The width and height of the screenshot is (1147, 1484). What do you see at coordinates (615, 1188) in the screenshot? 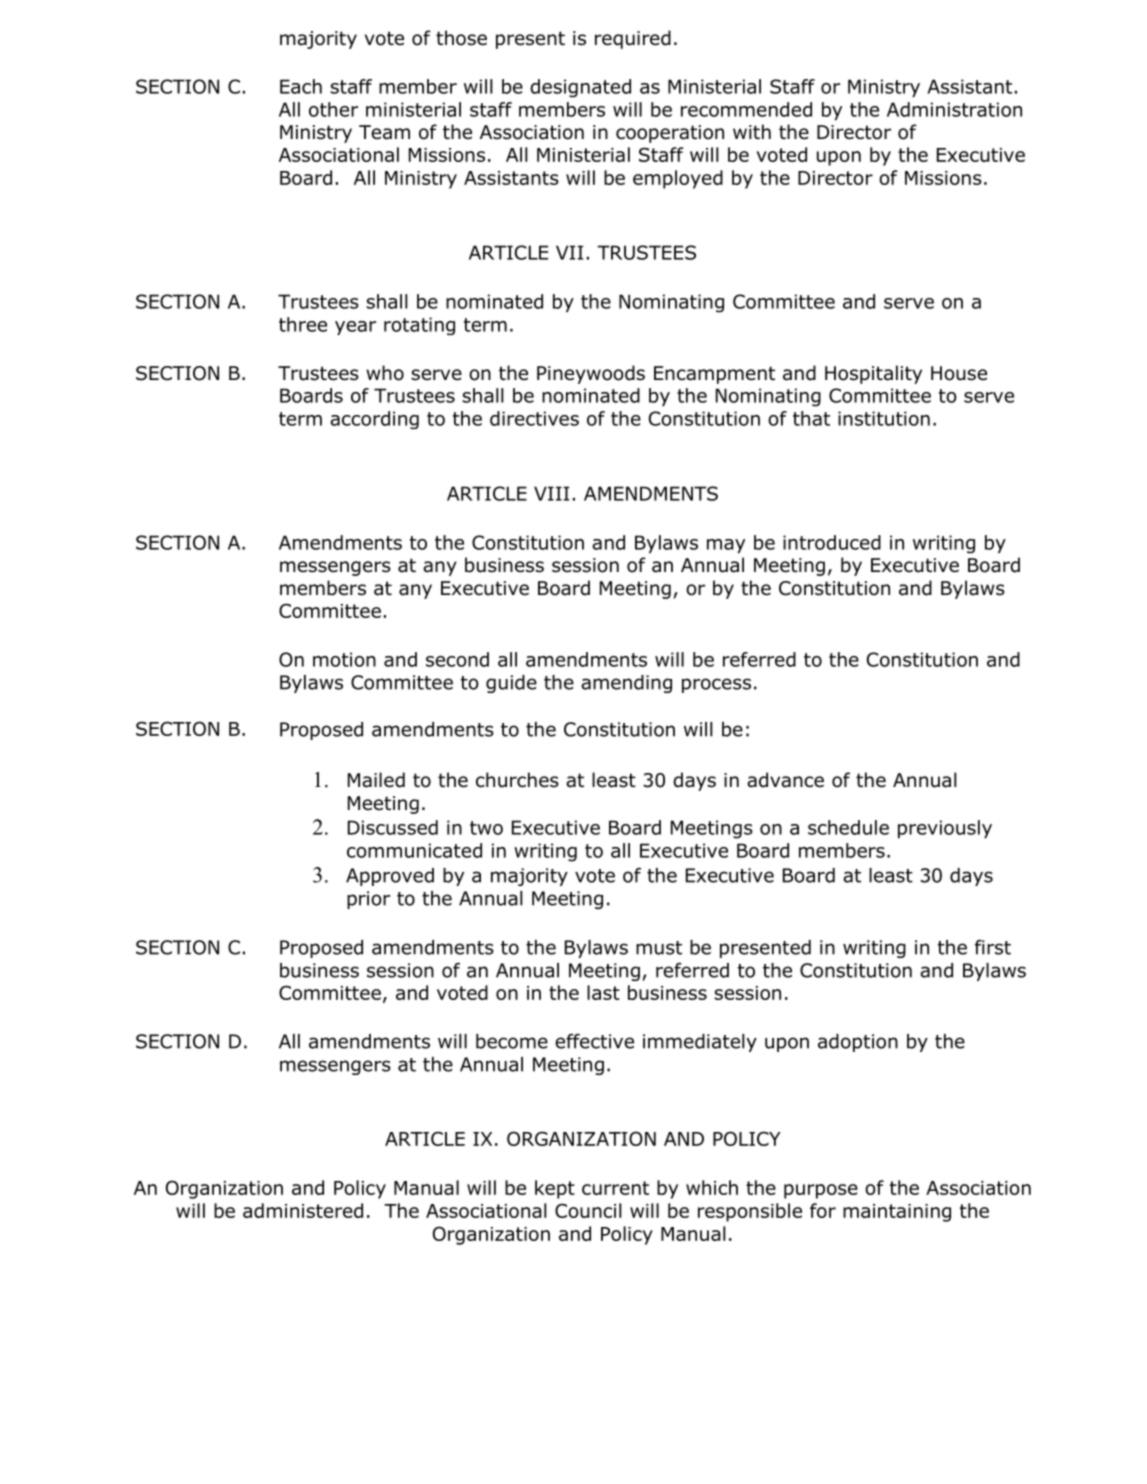
I see `current` at bounding box center [615, 1188].
